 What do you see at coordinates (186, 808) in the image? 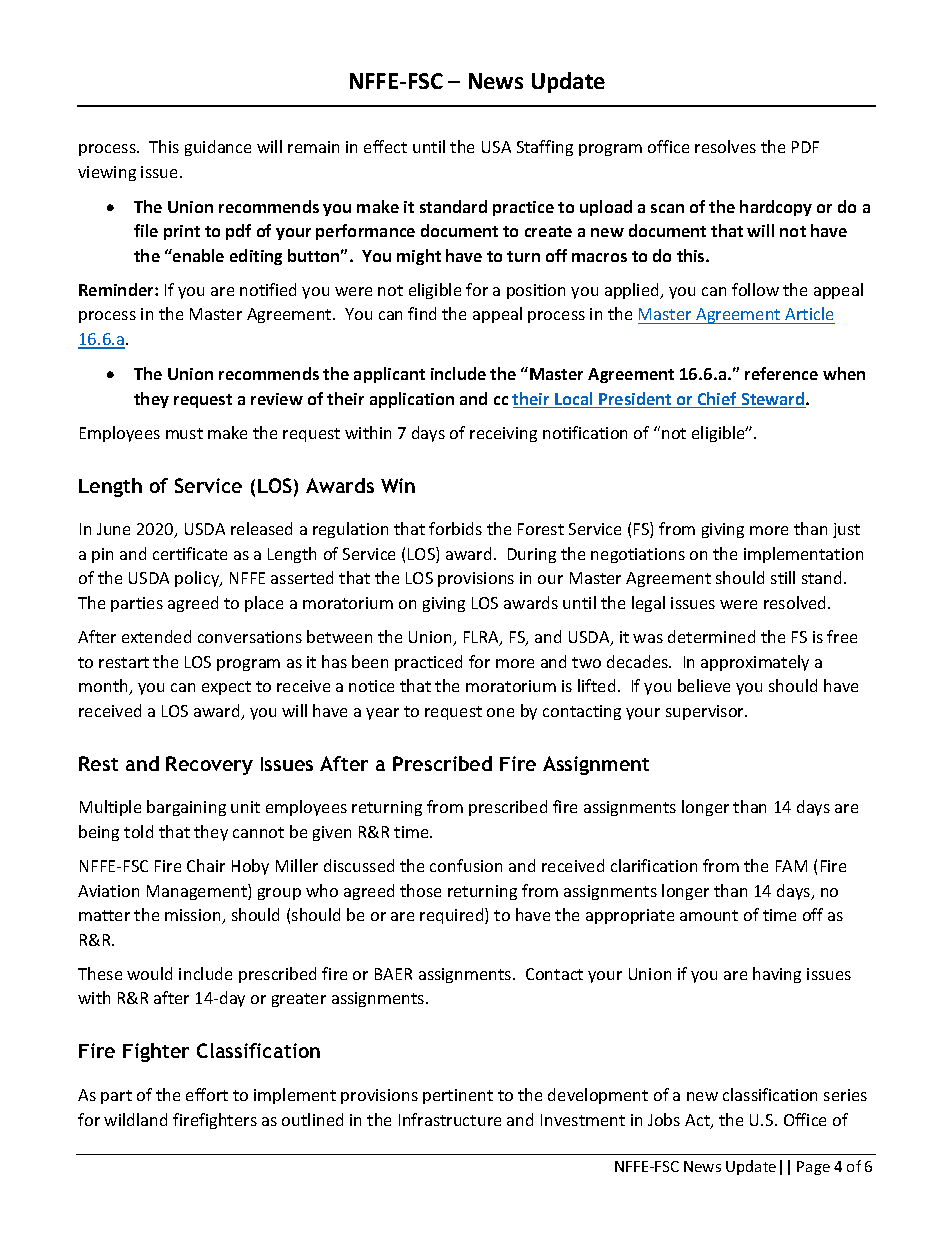
I see `bargaining` at bounding box center [186, 808].
